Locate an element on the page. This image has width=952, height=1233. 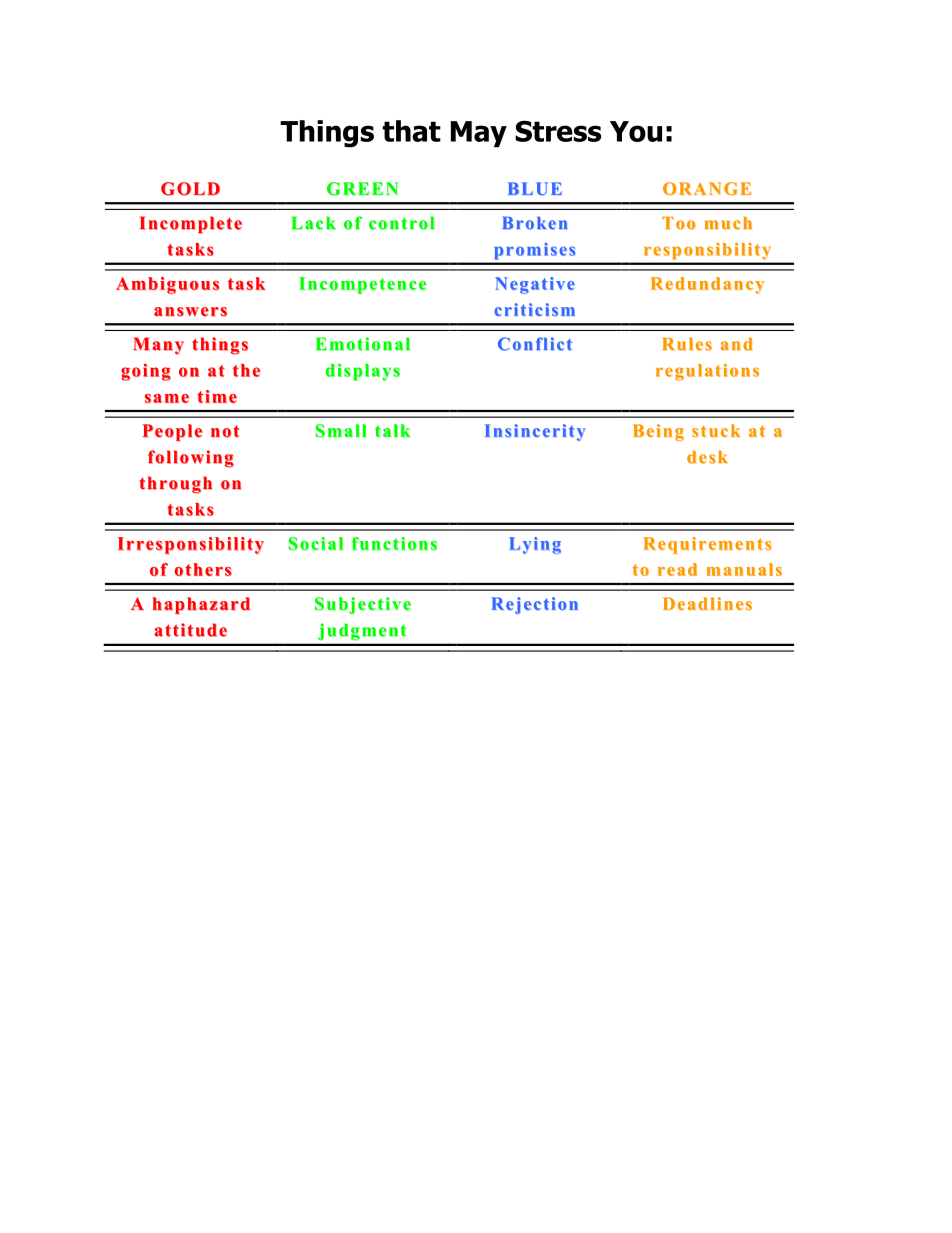
that is located at coordinates (411, 131).
